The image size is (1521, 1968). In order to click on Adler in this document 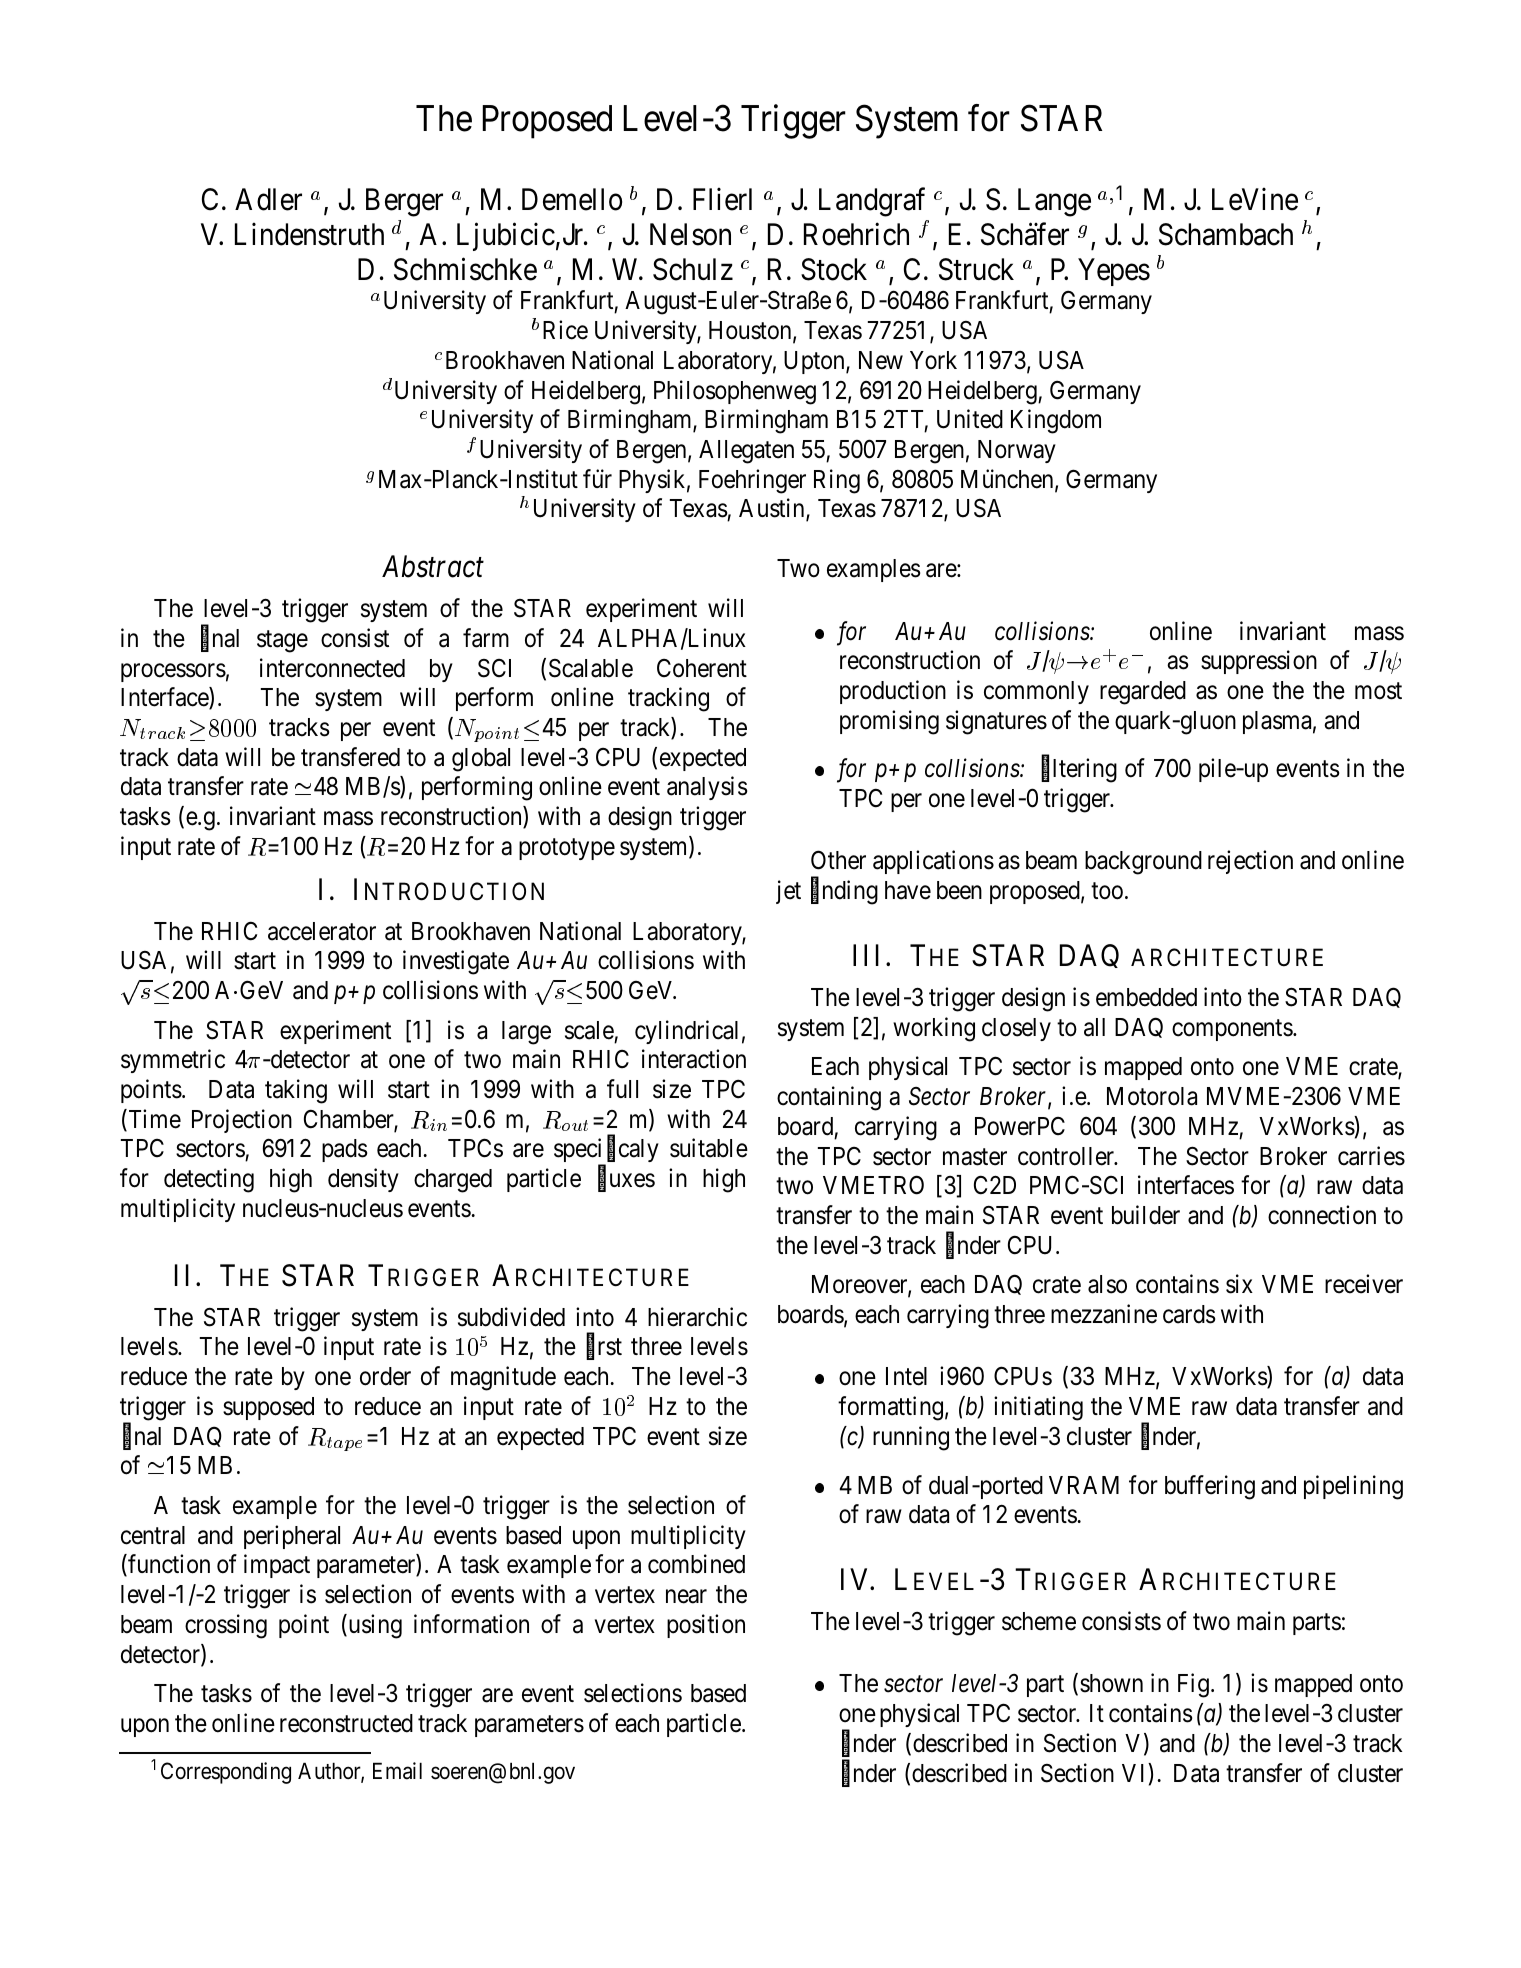, I will do `click(268, 199)`.
